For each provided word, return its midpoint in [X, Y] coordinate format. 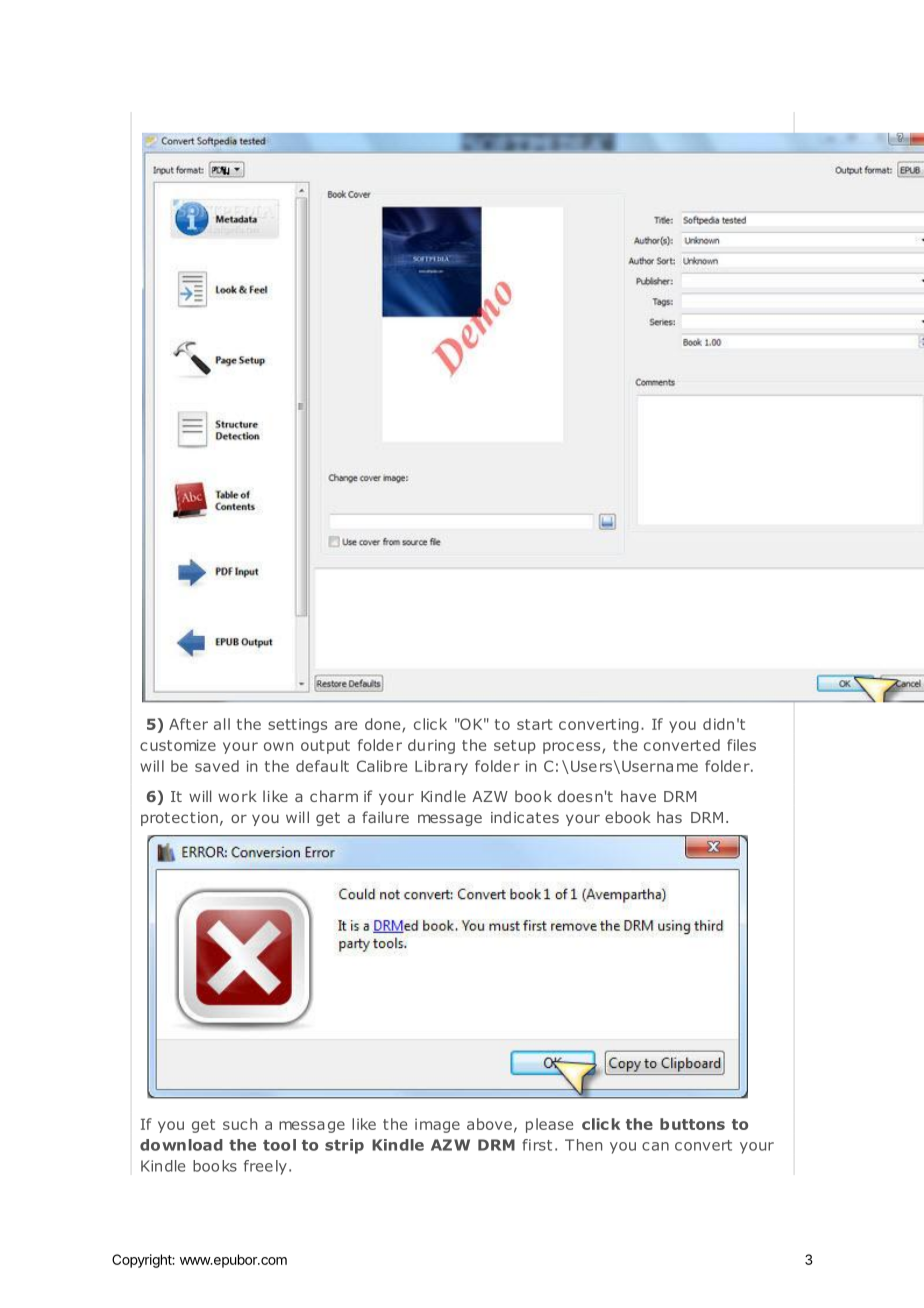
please [549, 1125]
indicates [525, 817]
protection [179, 819]
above [489, 1124]
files [741, 745]
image [437, 1125]
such [240, 1124]
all [222, 724]
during [431, 746]
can [655, 1146]
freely [265, 1167]
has [669, 817]
